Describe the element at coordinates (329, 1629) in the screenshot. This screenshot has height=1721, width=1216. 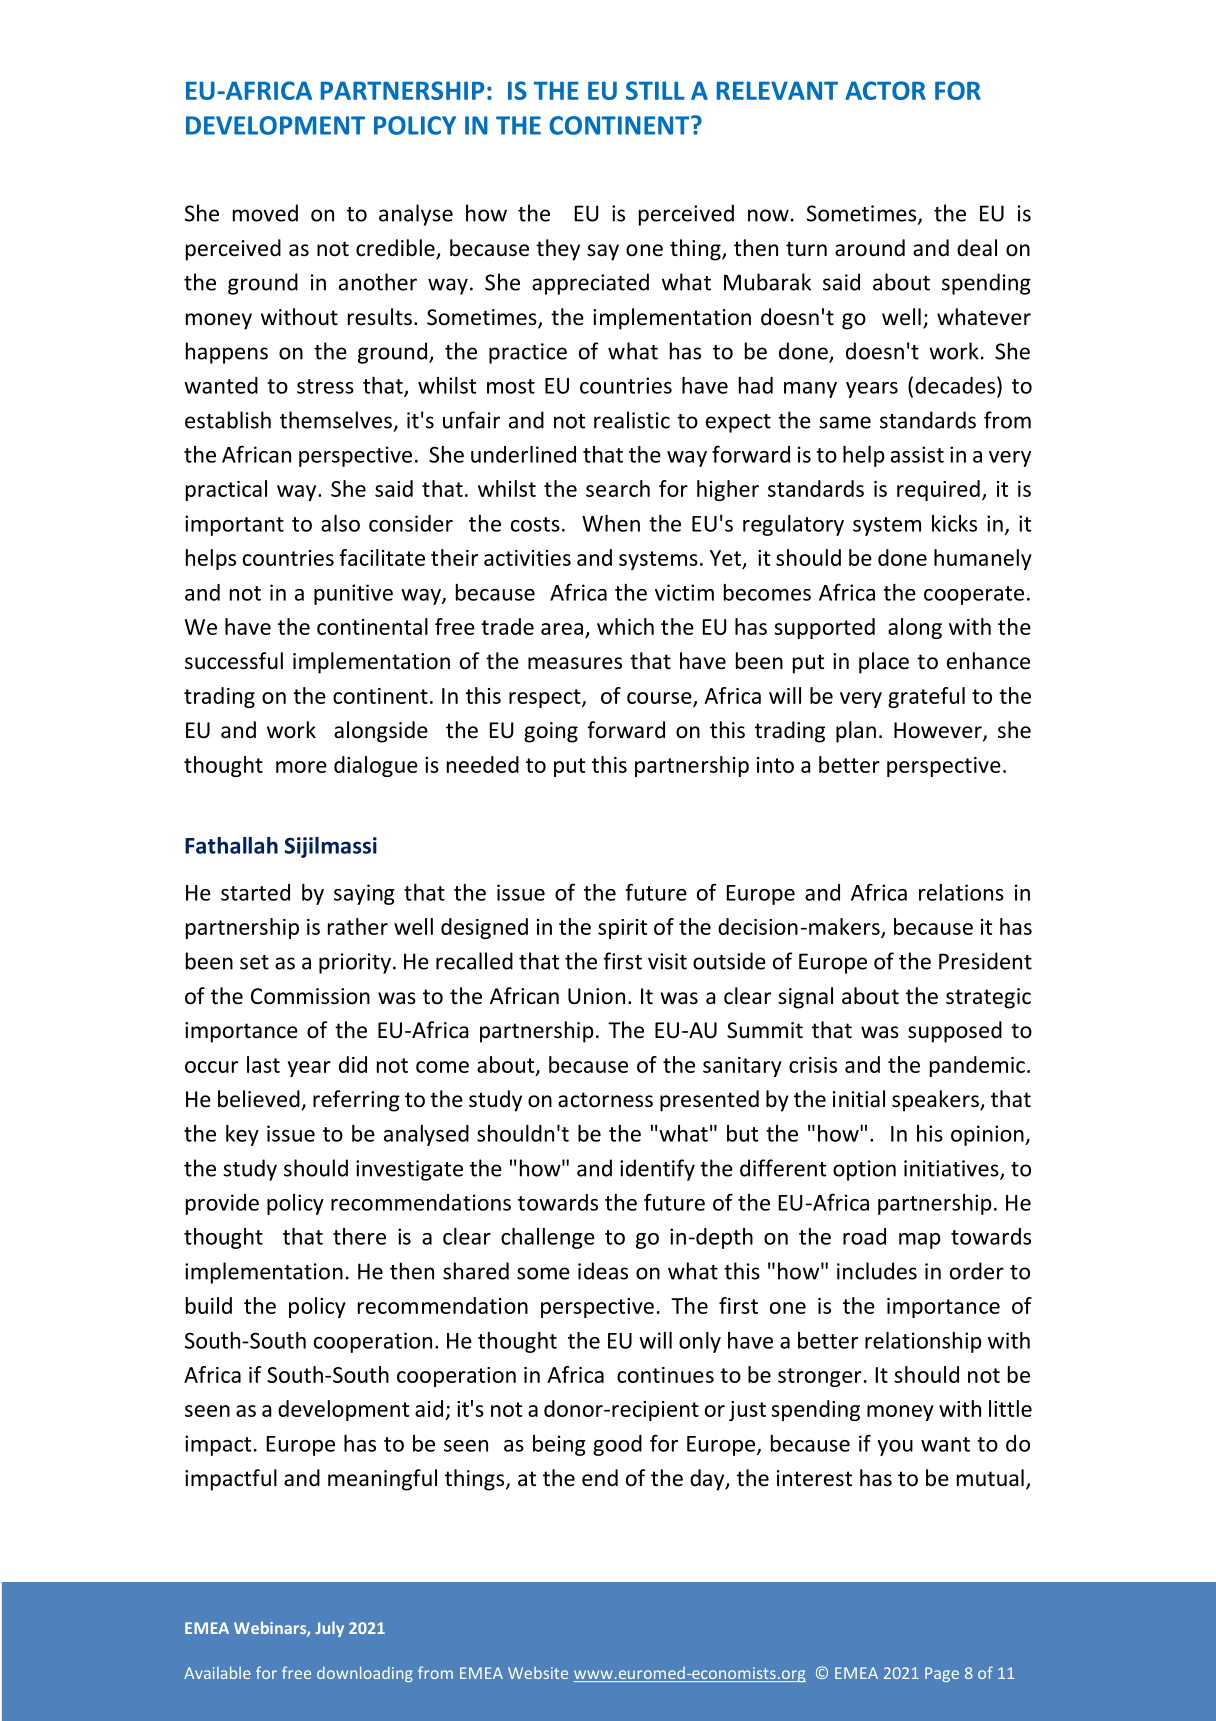
I see `July` at that location.
